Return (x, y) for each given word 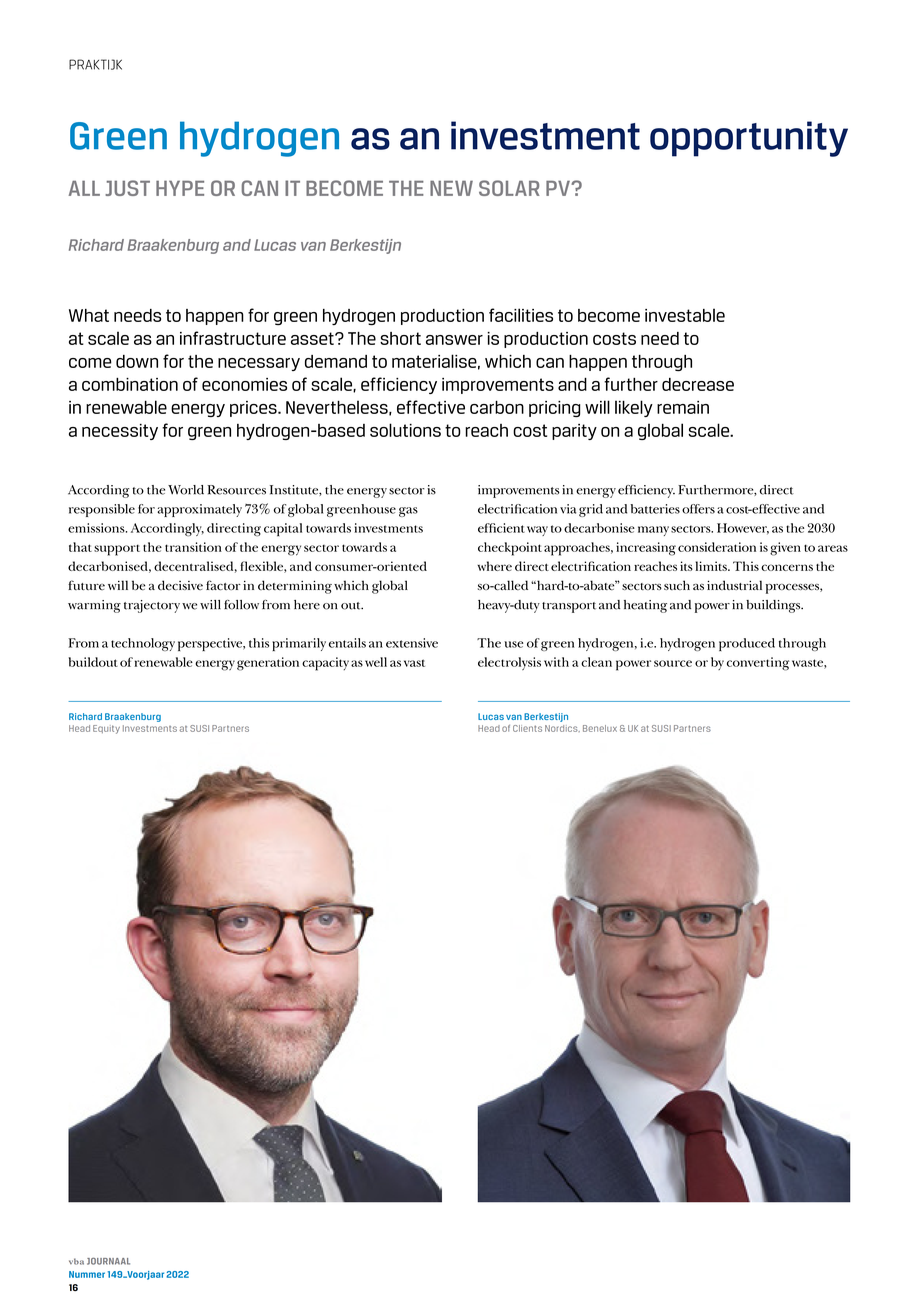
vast (414, 663)
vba (76, 1261)
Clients (527, 728)
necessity (120, 432)
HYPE (180, 188)
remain (683, 407)
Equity (106, 729)
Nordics (562, 728)
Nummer (87, 1274)
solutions (405, 430)
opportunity (749, 139)
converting (758, 664)
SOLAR (509, 188)
